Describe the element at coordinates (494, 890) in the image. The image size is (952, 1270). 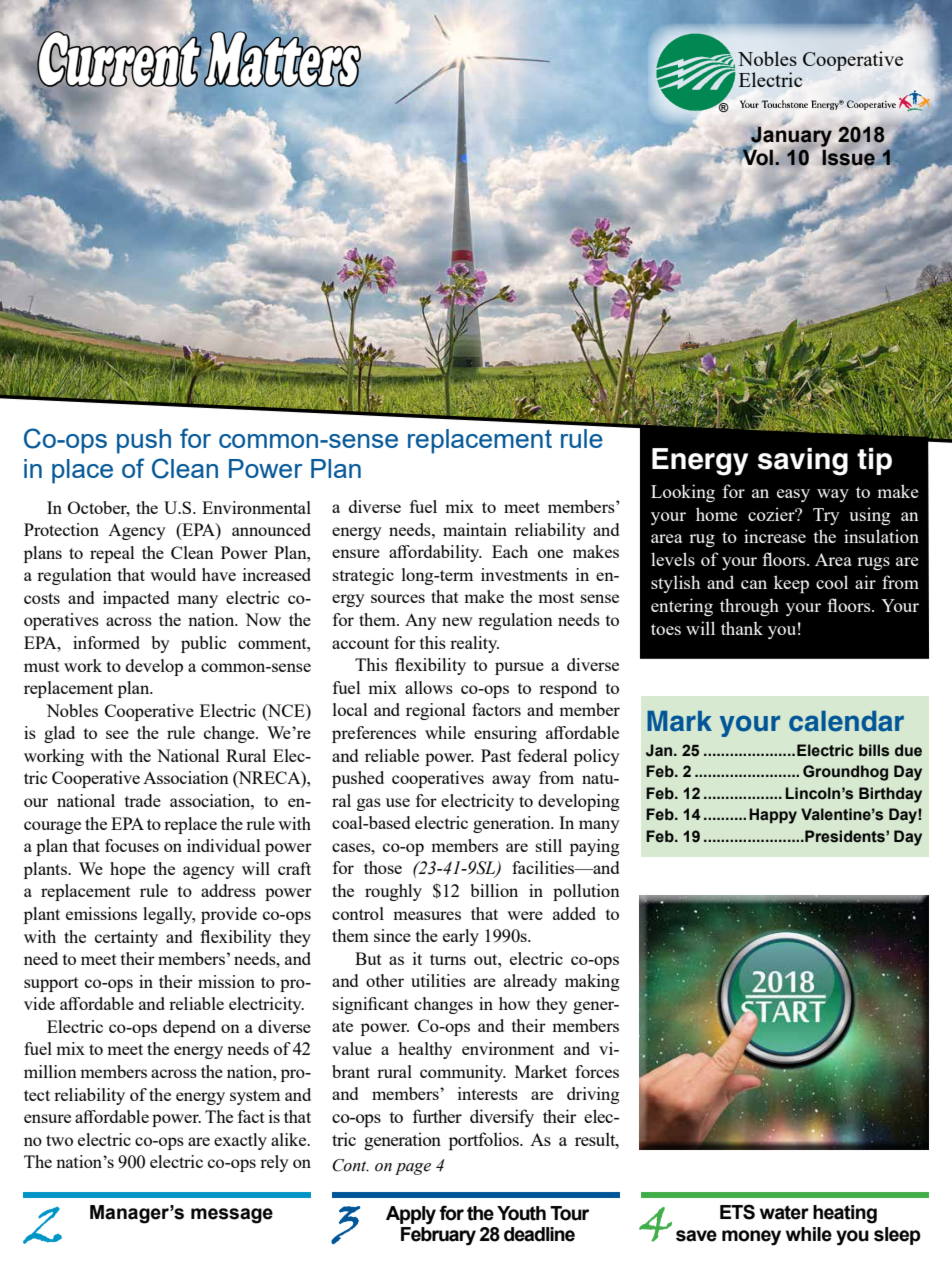
I see `billion` at that location.
